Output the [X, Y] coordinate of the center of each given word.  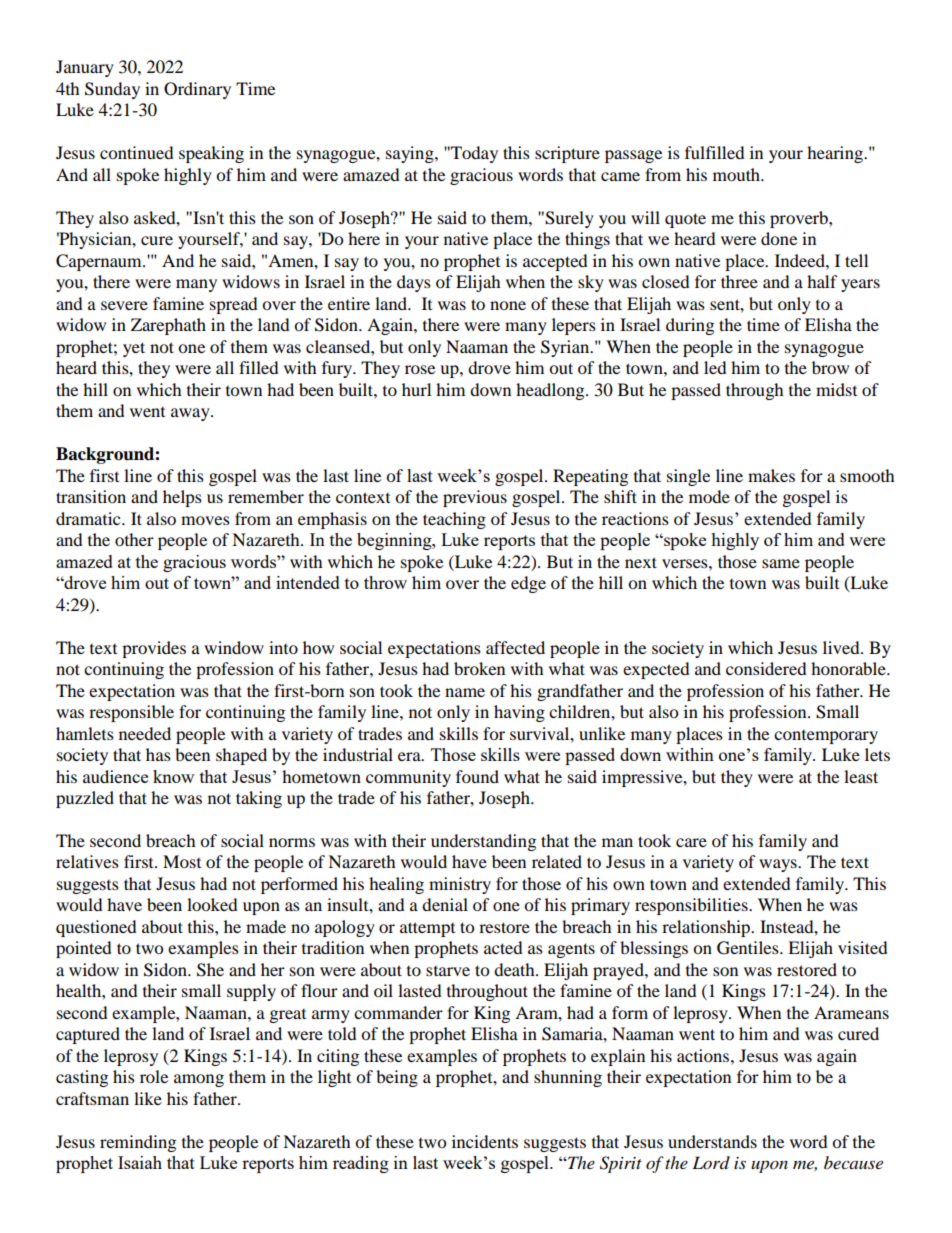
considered [766, 668]
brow [830, 367]
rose [420, 369]
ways [779, 865]
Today [473, 154]
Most [182, 861]
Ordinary [197, 90]
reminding [138, 1143]
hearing [836, 154]
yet [134, 349]
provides [154, 649]
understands [712, 1141]
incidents [485, 1141]
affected [515, 647]
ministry [460, 885]
